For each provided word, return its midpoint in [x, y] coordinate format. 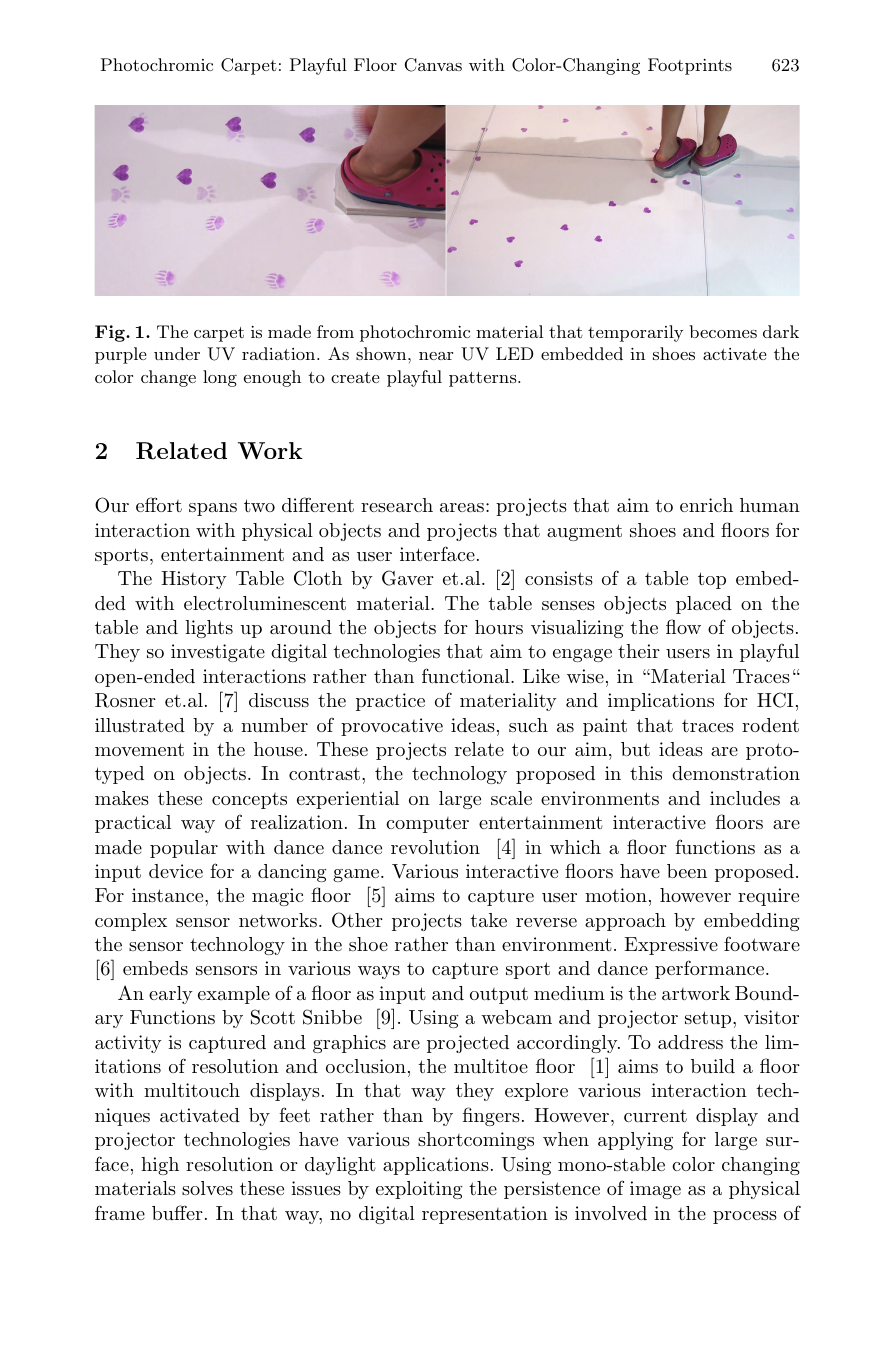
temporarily [635, 333]
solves [207, 1188]
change [168, 378]
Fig [111, 333]
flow [683, 626]
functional [467, 675]
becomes [723, 331]
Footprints [690, 66]
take [488, 920]
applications [436, 1166]
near [436, 356]
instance [169, 895]
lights [209, 629]
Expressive [671, 946]
